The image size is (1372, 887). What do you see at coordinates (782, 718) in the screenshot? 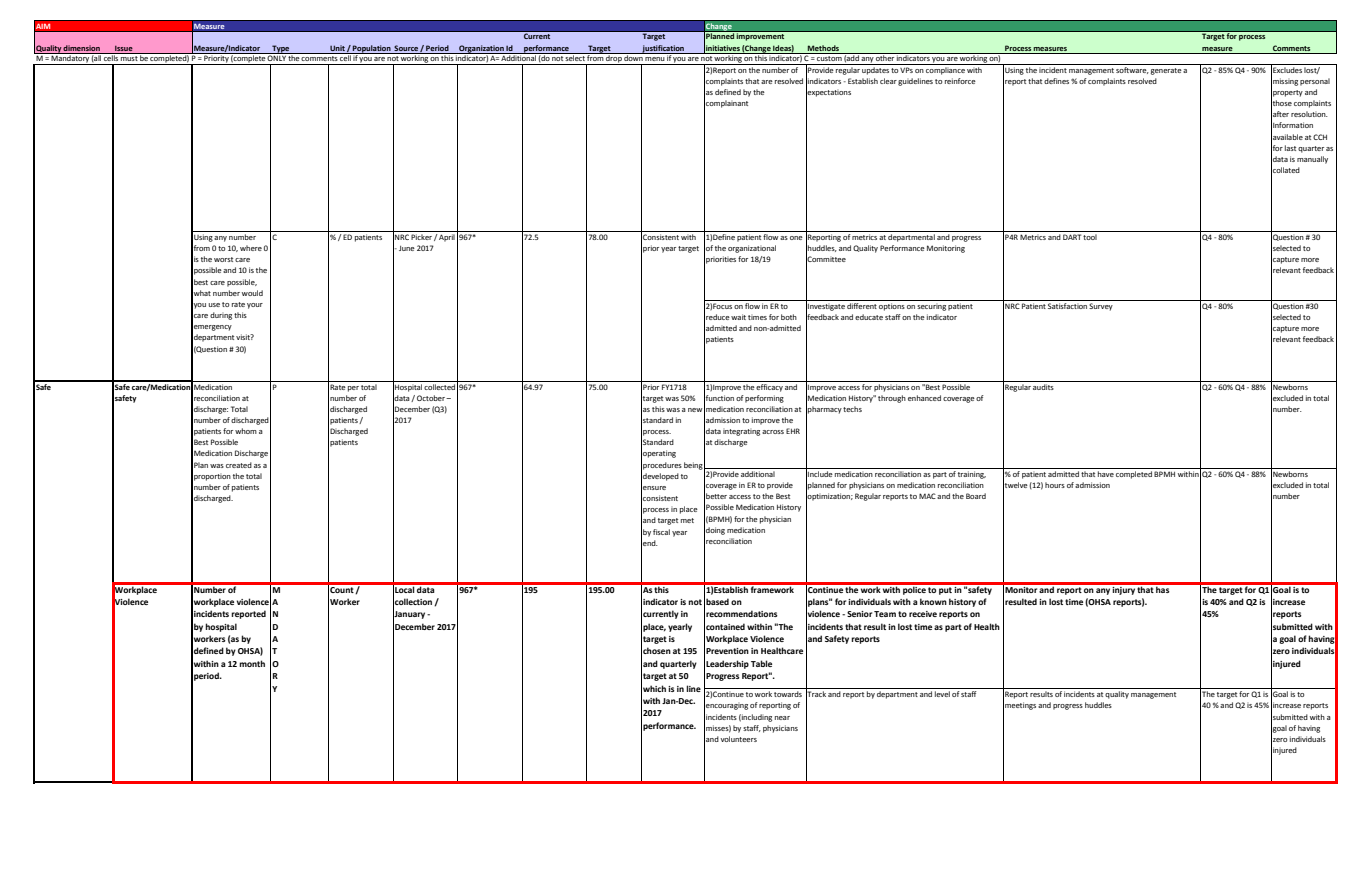
I see `near` at bounding box center [782, 718].
